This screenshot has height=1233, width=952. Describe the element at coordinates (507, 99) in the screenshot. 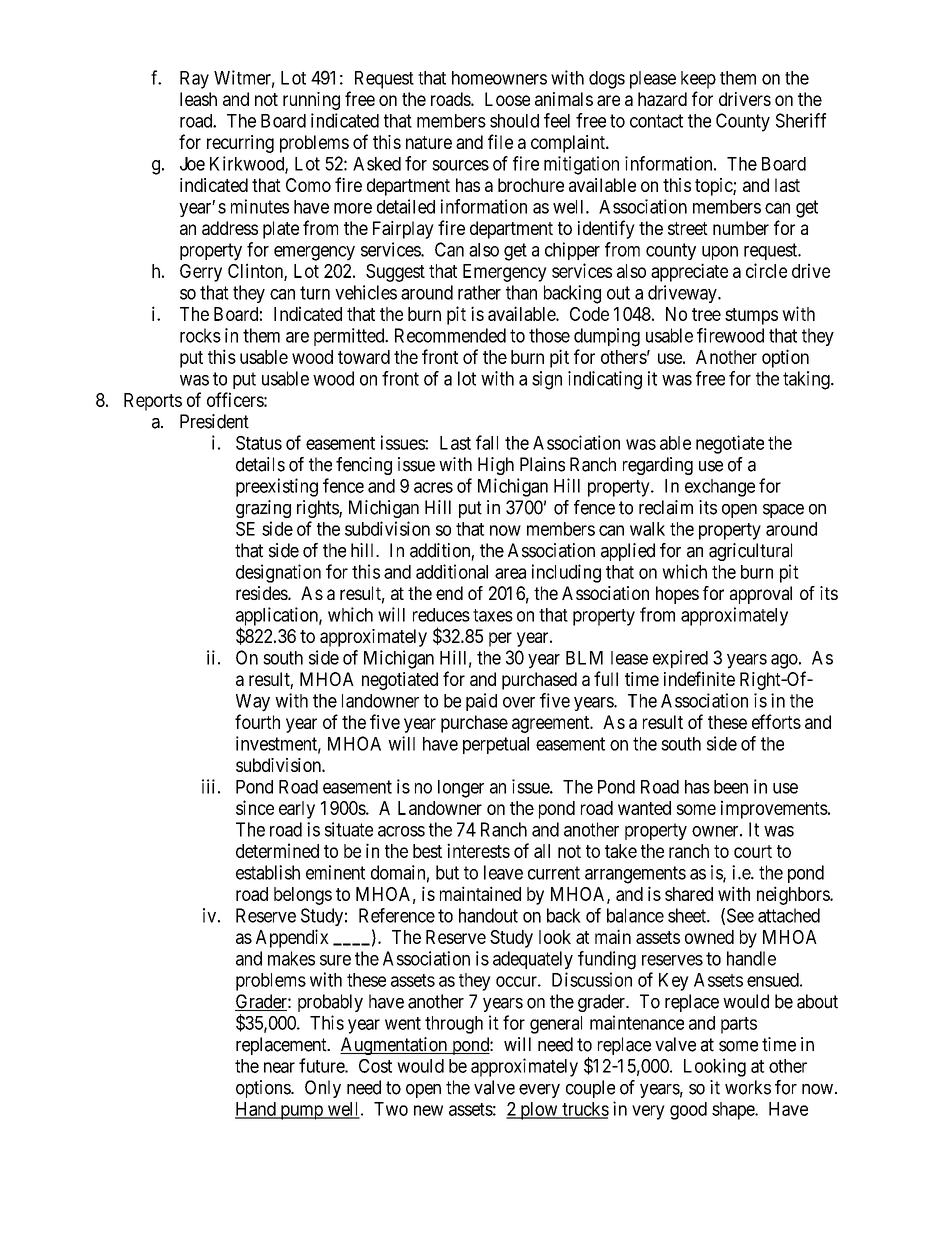

I see `Loose` at that location.
